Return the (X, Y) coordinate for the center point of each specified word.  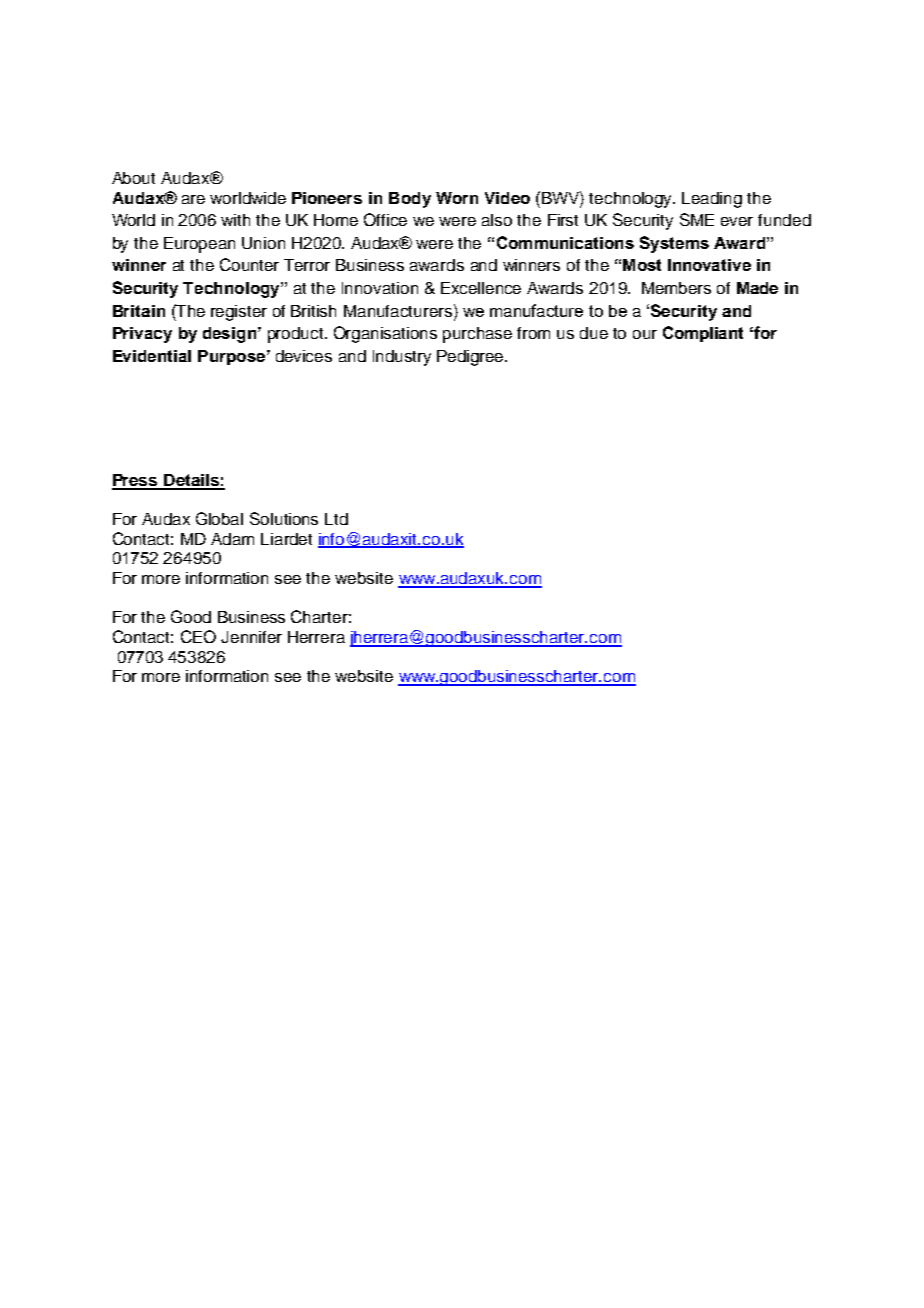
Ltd (336, 519)
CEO (198, 636)
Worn (457, 198)
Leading (712, 200)
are (193, 199)
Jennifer (251, 637)
